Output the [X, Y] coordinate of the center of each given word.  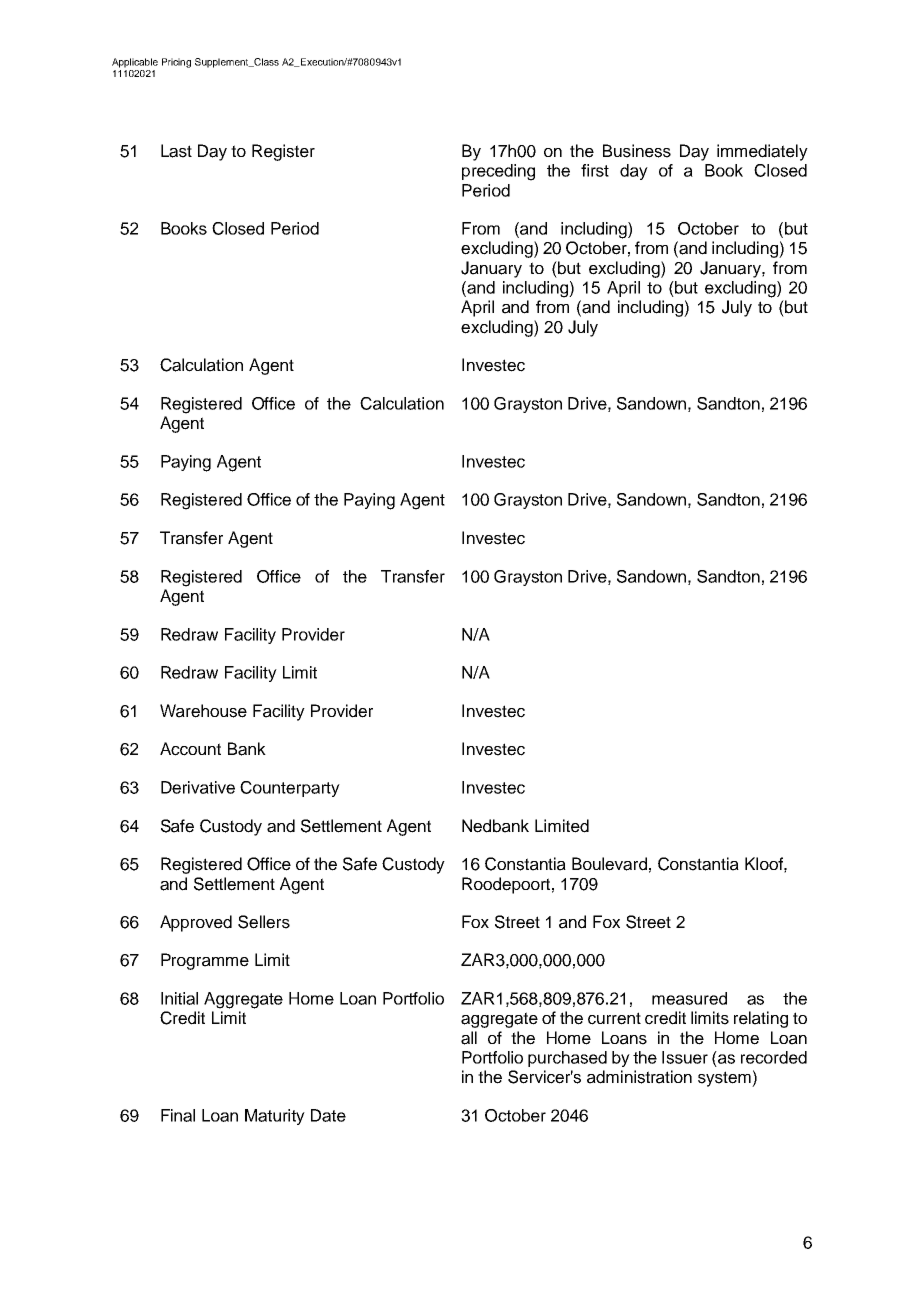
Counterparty [290, 789]
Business [637, 151]
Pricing [176, 63]
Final [178, 1115]
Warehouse [203, 711]
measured [689, 998]
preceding [498, 172]
